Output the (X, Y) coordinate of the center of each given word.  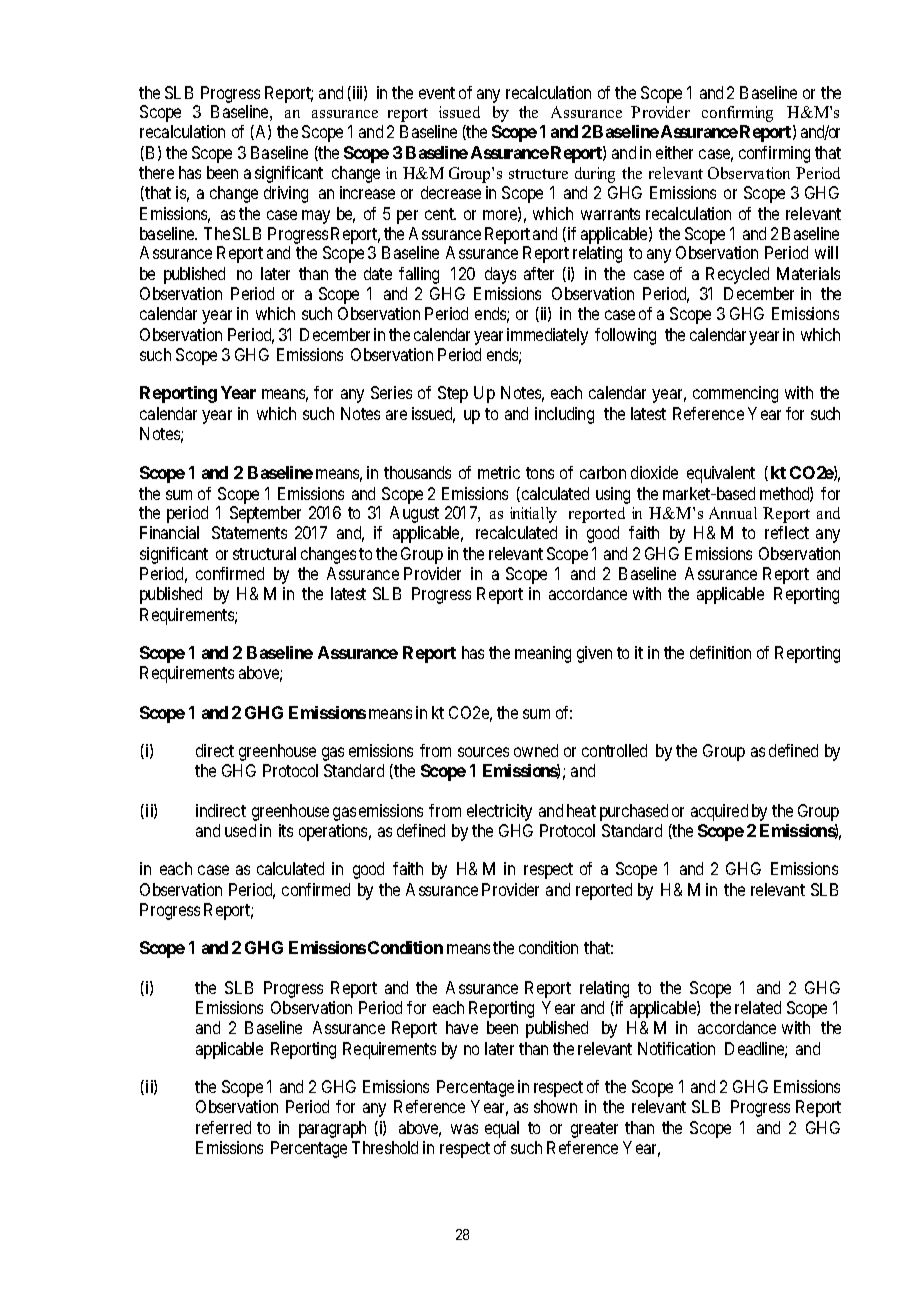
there (156, 172)
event (437, 93)
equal (502, 1129)
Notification (676, 1048)
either (674, 152)
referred (223, 1127)
